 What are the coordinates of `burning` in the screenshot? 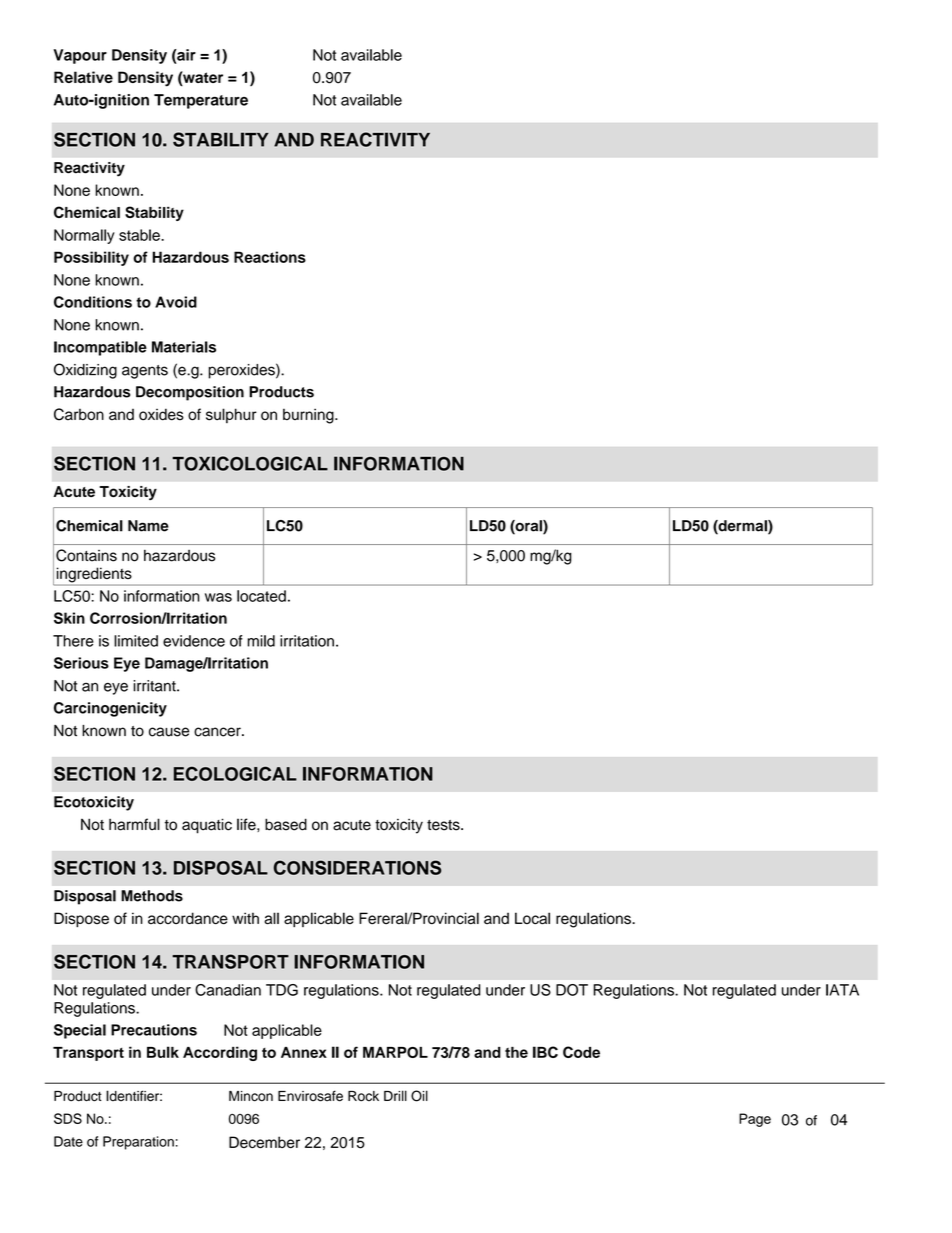 It's located at (309, 416).
